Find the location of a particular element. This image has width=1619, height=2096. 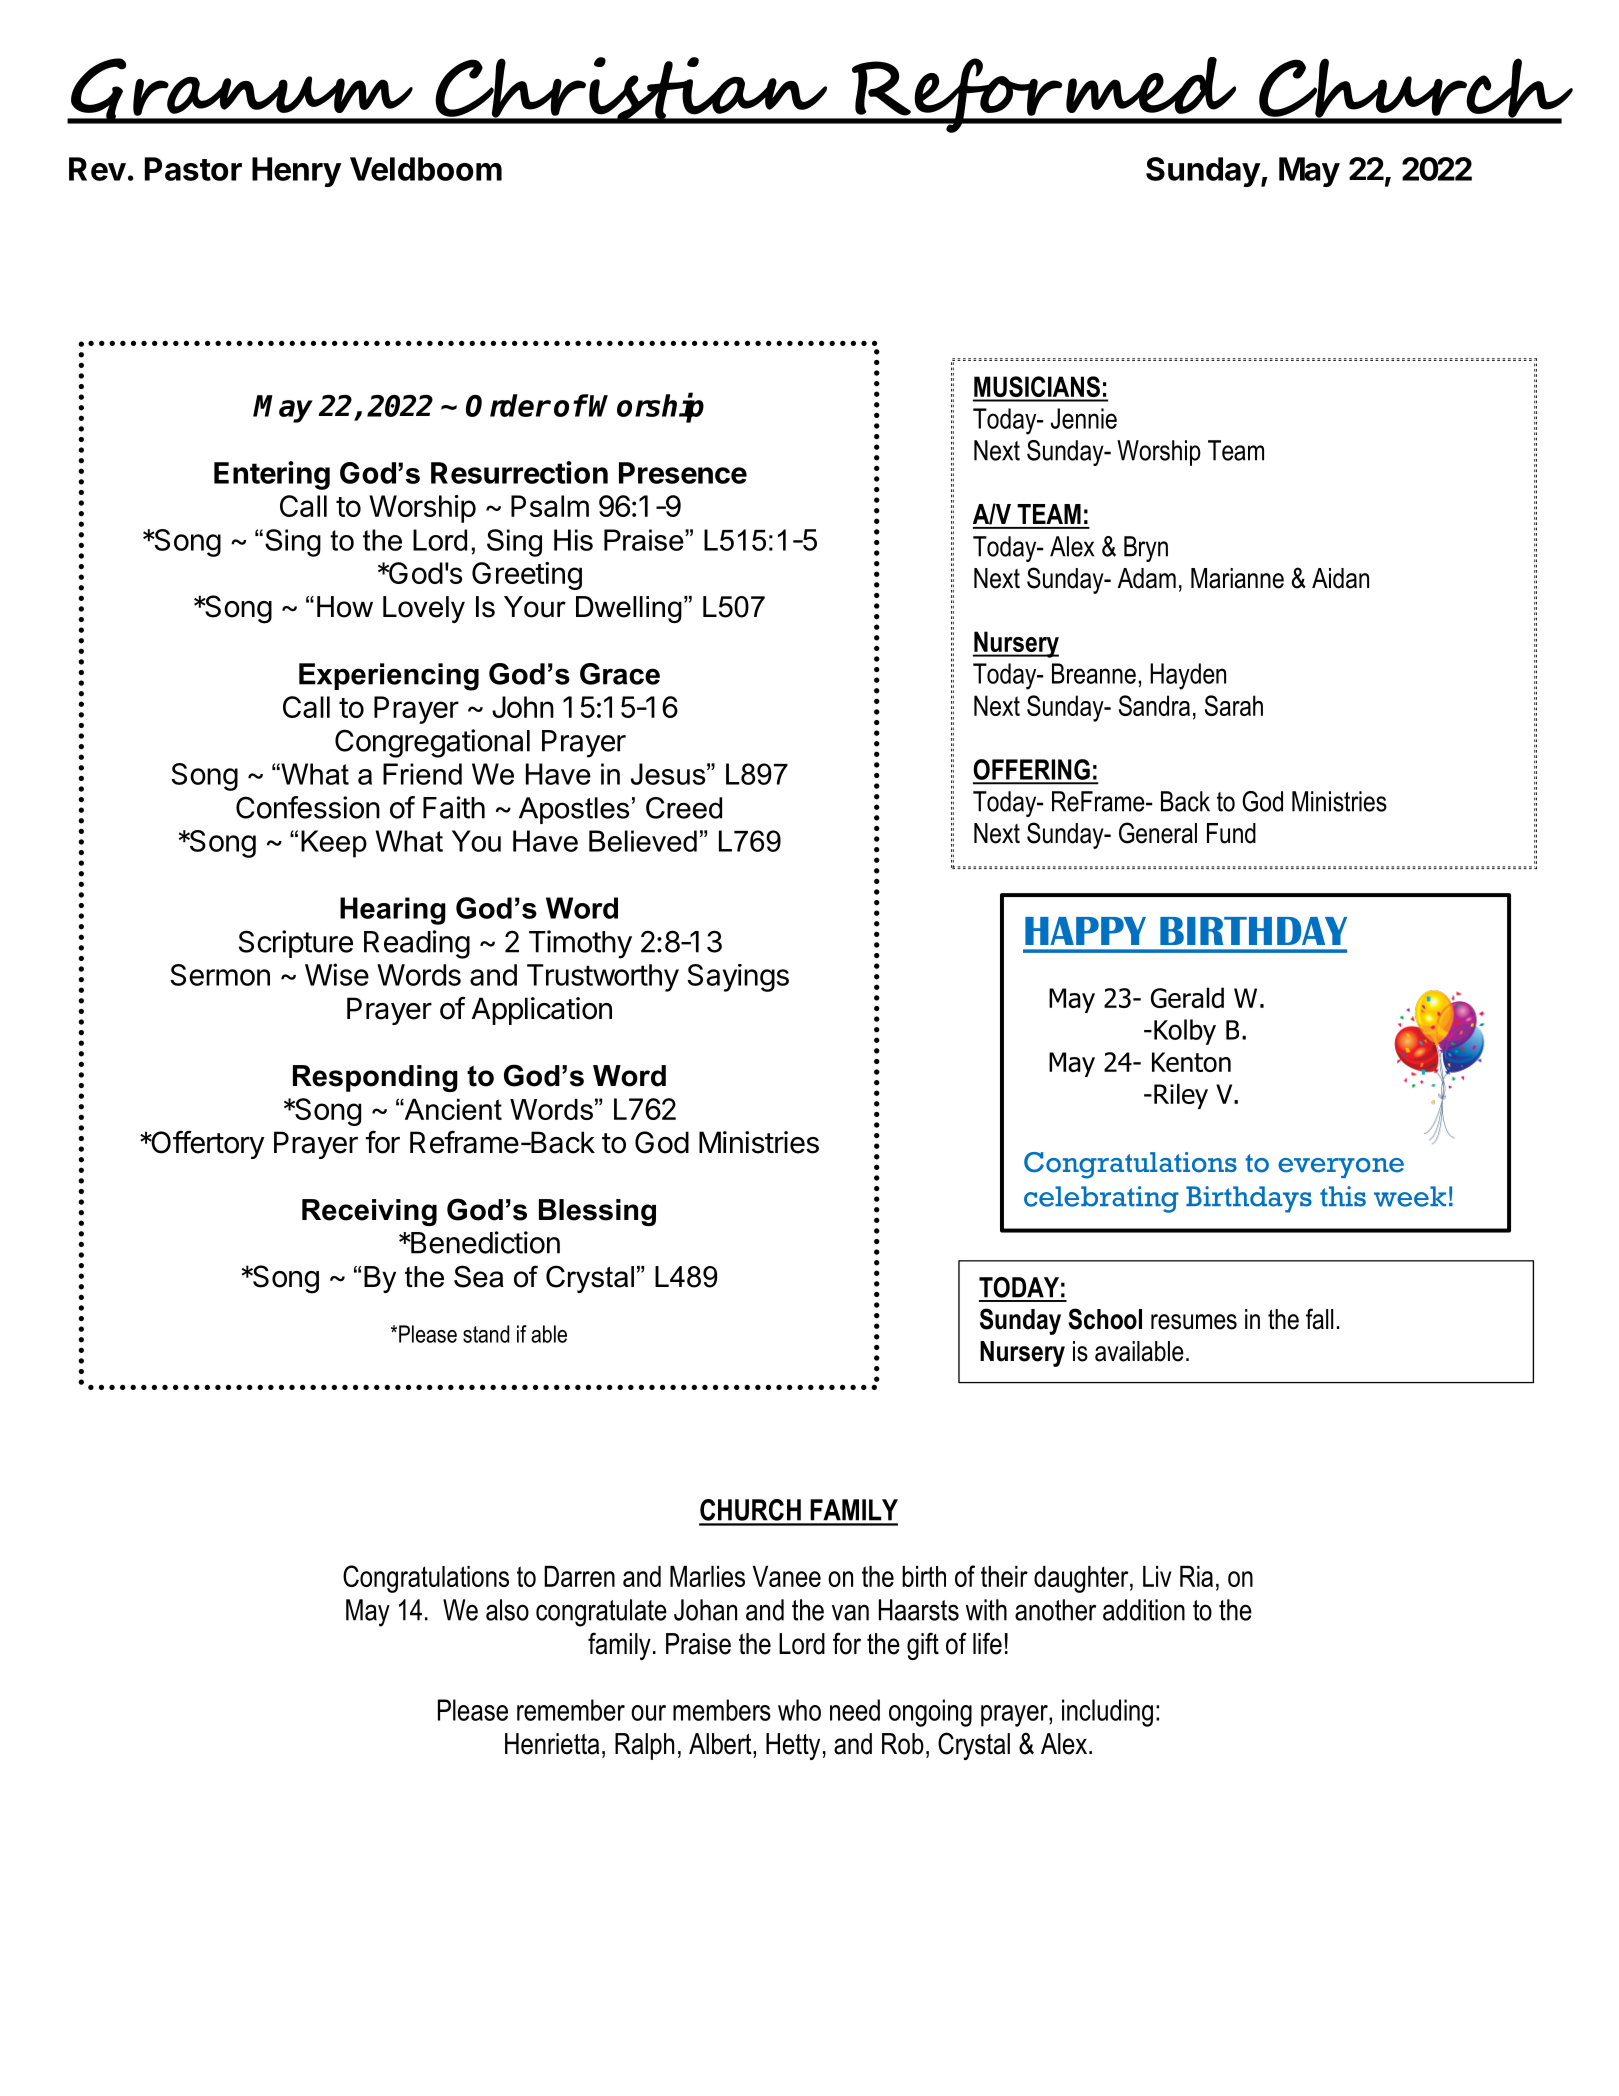

Henry is located at coordinates (296, 172).
